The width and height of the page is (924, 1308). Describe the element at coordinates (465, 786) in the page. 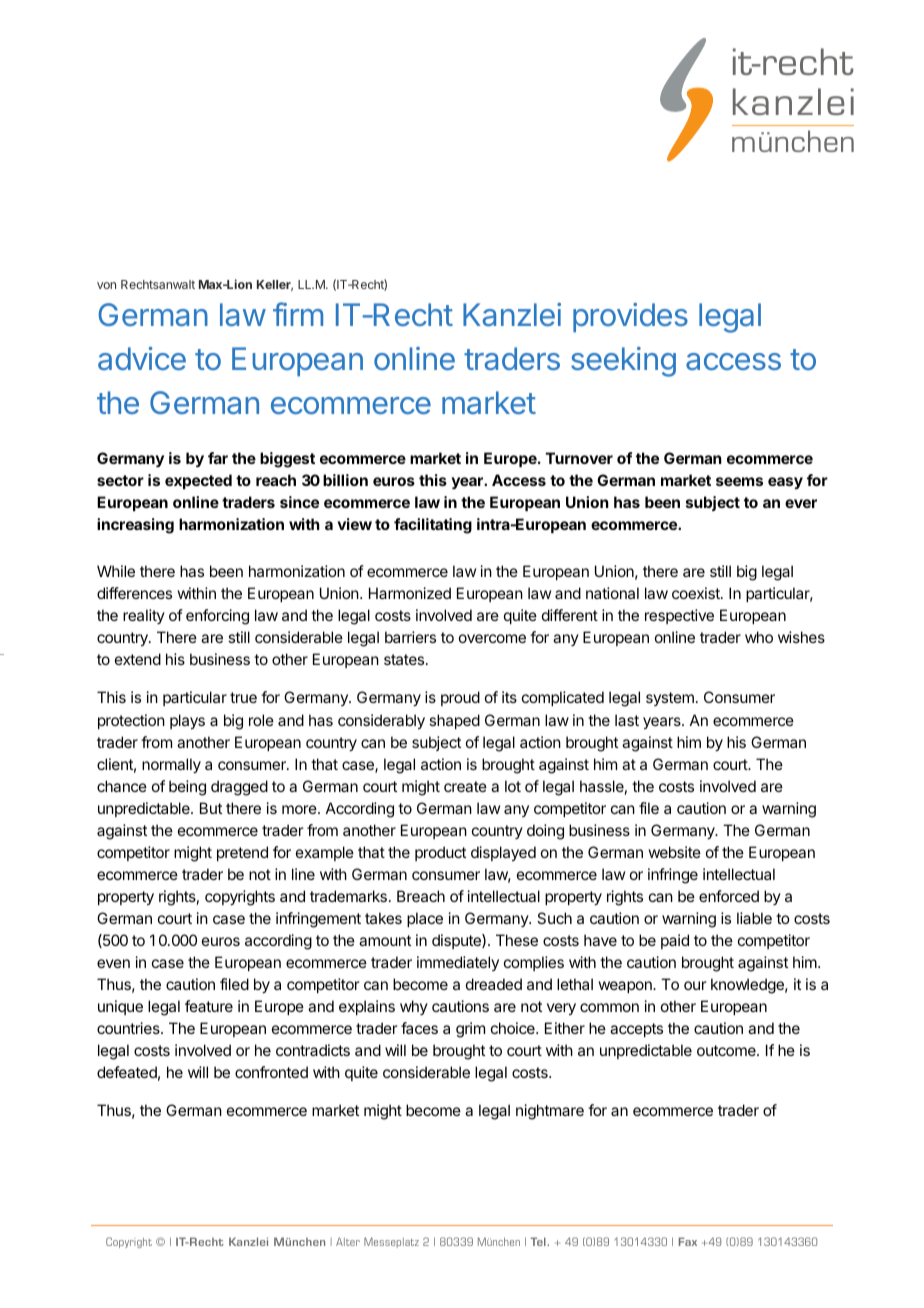

I see `create` at that location.
